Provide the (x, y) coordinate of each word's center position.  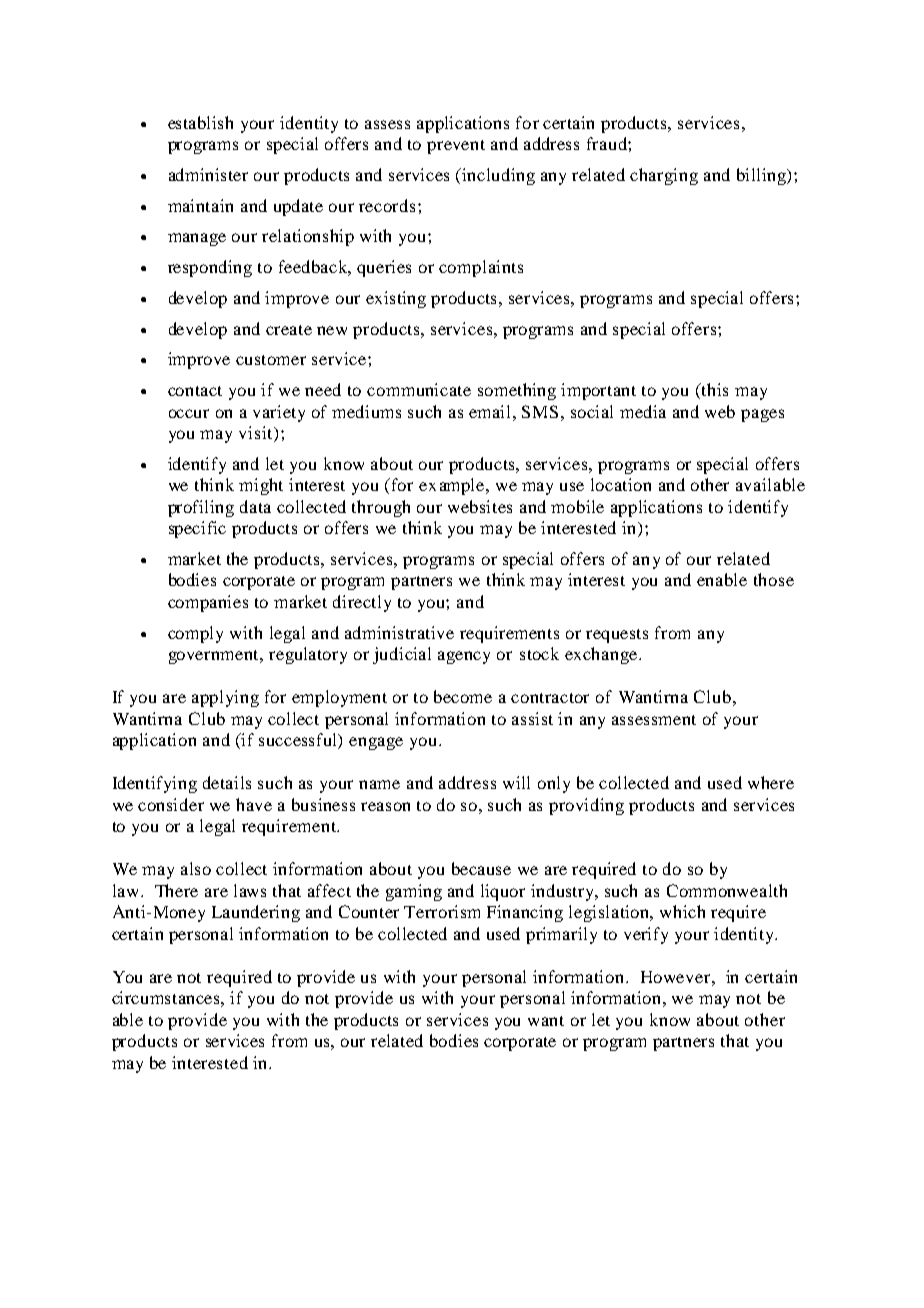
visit (257, 434)
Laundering (256, 913)
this (714, 389)
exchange (602, 655)
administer (208, 174)
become (463, 696)
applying (225, 698)
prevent (456, 147)
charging (664, 176)
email (491, 411)
